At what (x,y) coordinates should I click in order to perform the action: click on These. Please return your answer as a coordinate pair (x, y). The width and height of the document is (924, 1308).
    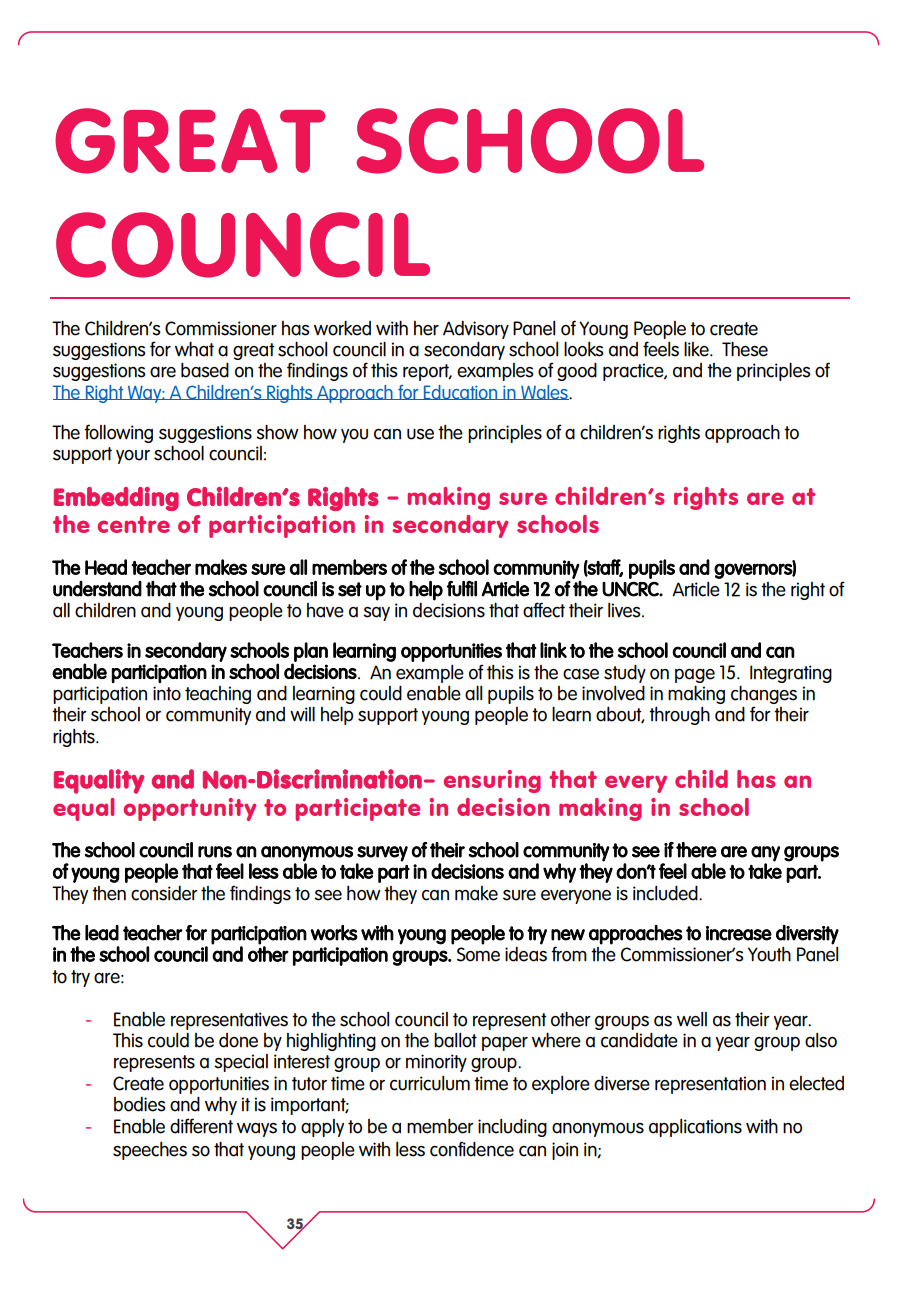
    Looking at the image, I should click on (745, 349).
